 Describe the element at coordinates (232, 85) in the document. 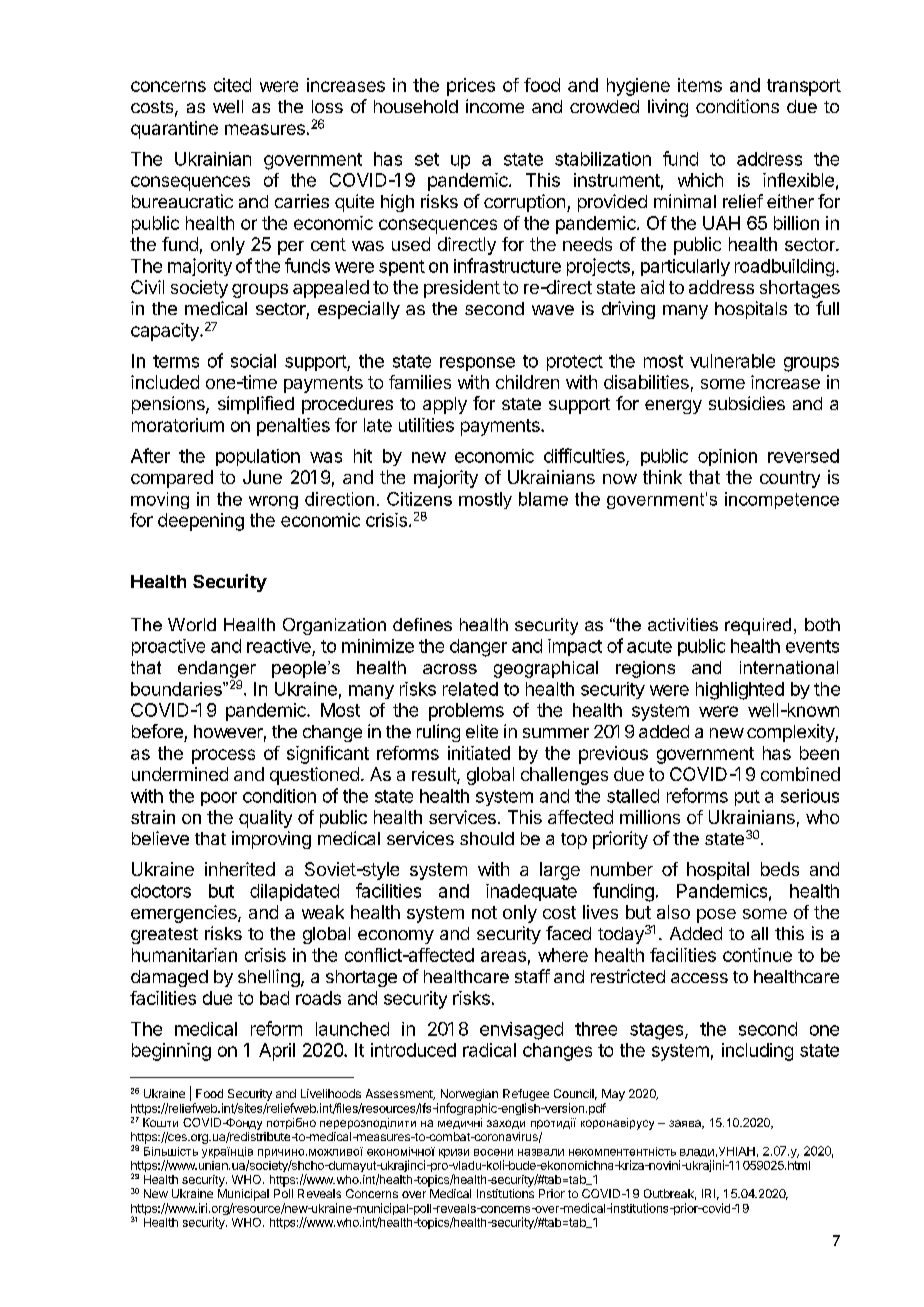

I see `cited` at that location.
